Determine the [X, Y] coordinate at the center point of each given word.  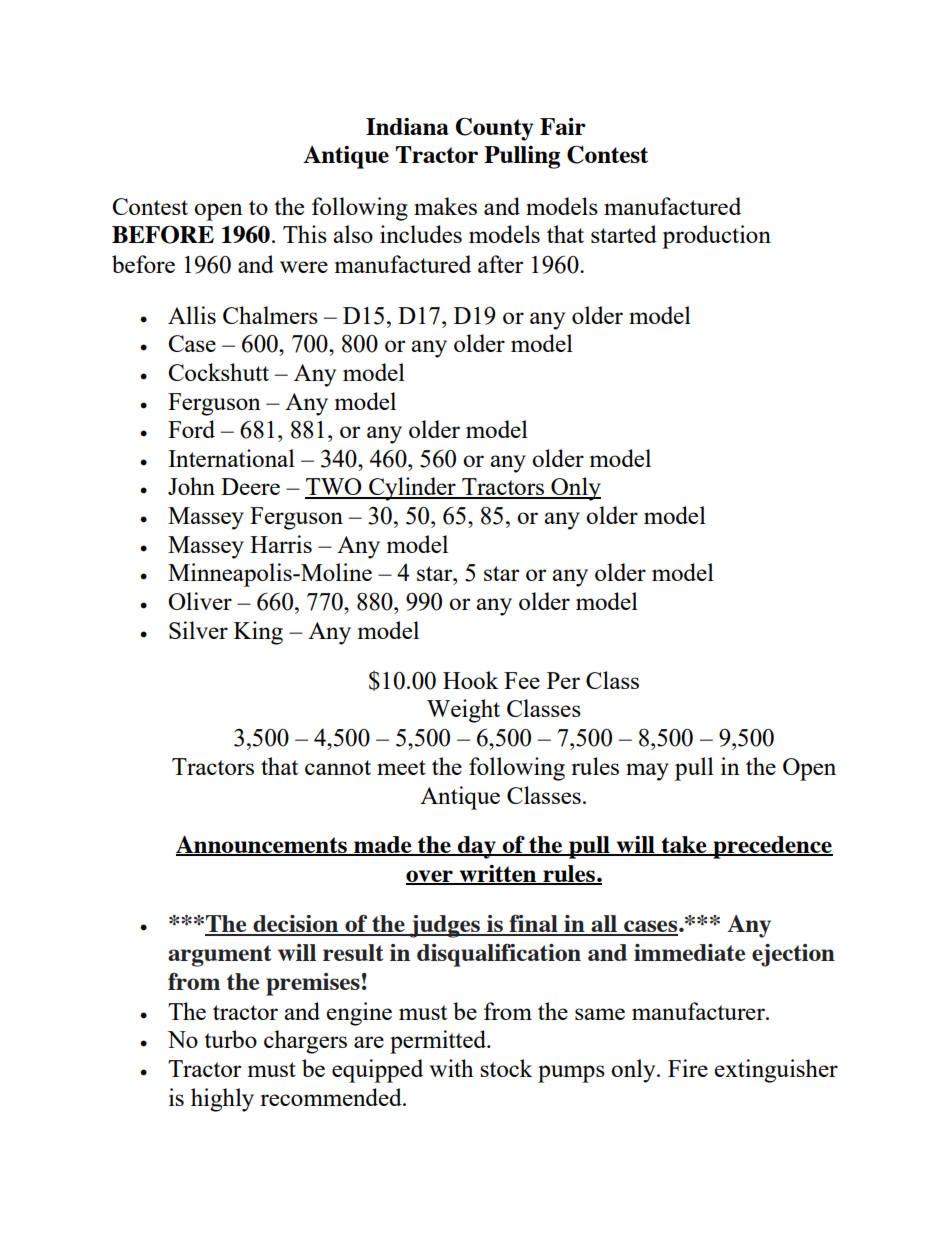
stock [506, 1068]
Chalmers [270, 315]
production [716, 237]
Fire [688, 1068]
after [500, 264]
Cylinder [412, 489]
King [258, 633]
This [305, 234]
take [684, 846]
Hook [470, 680]
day [477, 847]
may [647, 772]
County [495, 129]
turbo [230, 1039]
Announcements [262, 846]
